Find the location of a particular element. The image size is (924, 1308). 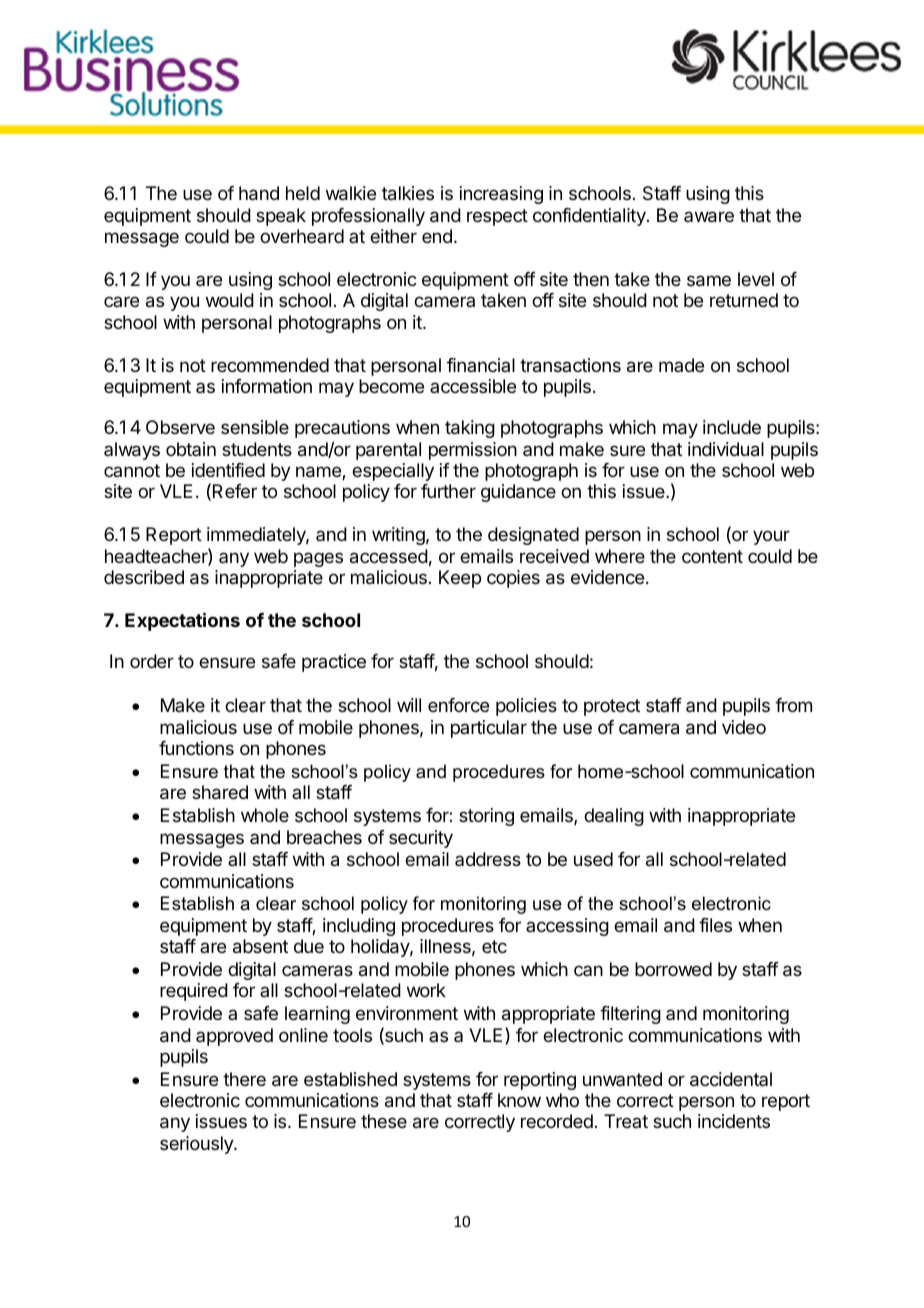

individual is located at coordinates (726, 449).
